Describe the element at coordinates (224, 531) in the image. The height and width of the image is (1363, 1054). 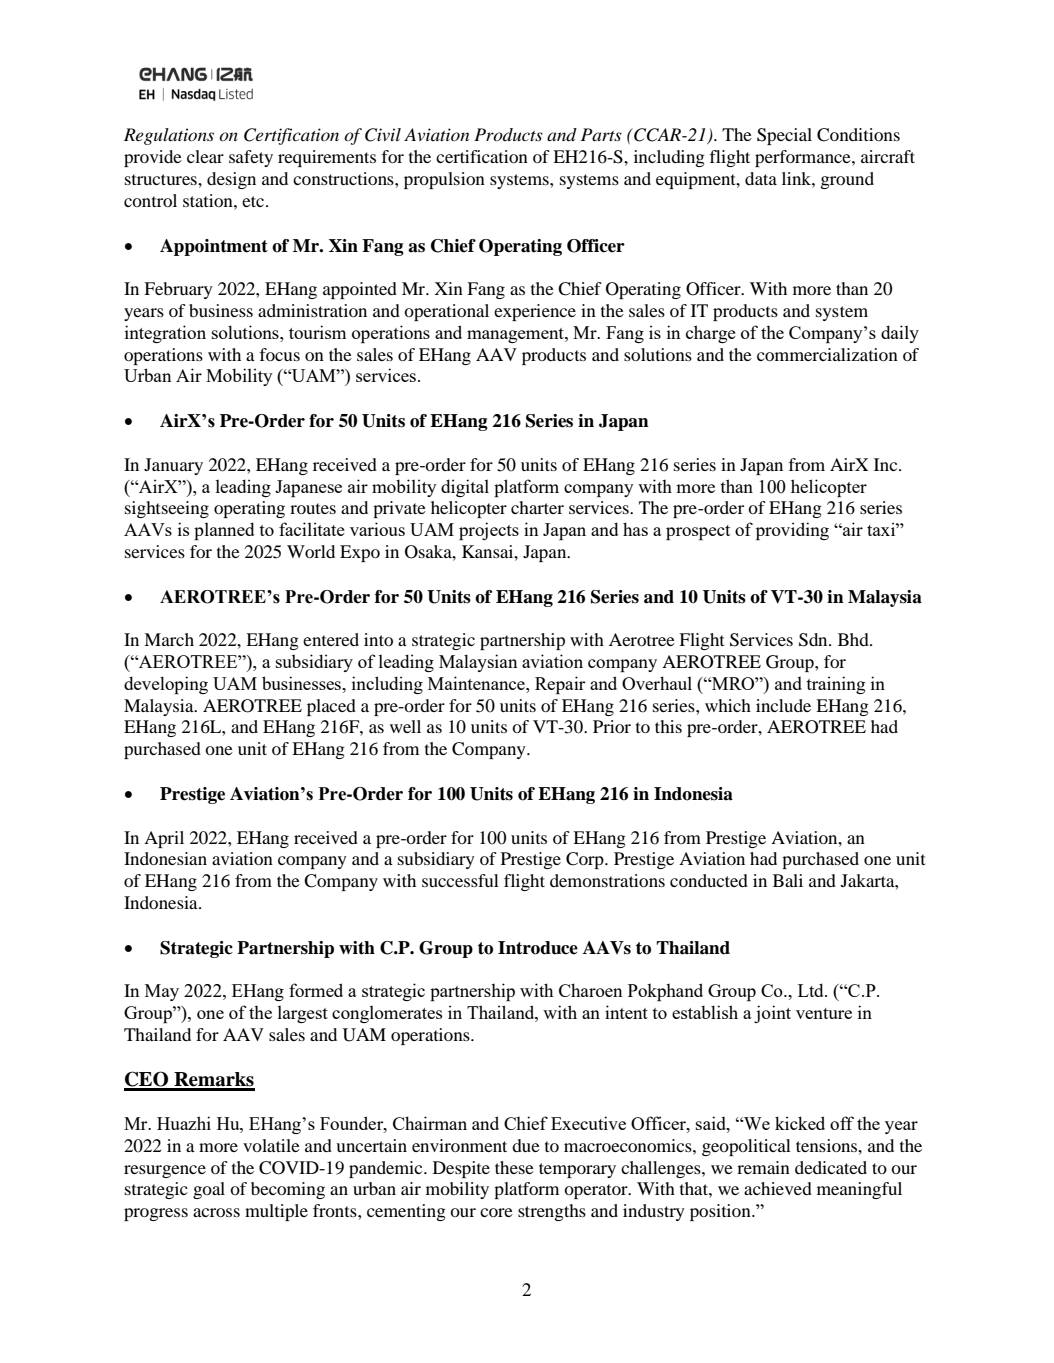
I see `planned` at that location.
